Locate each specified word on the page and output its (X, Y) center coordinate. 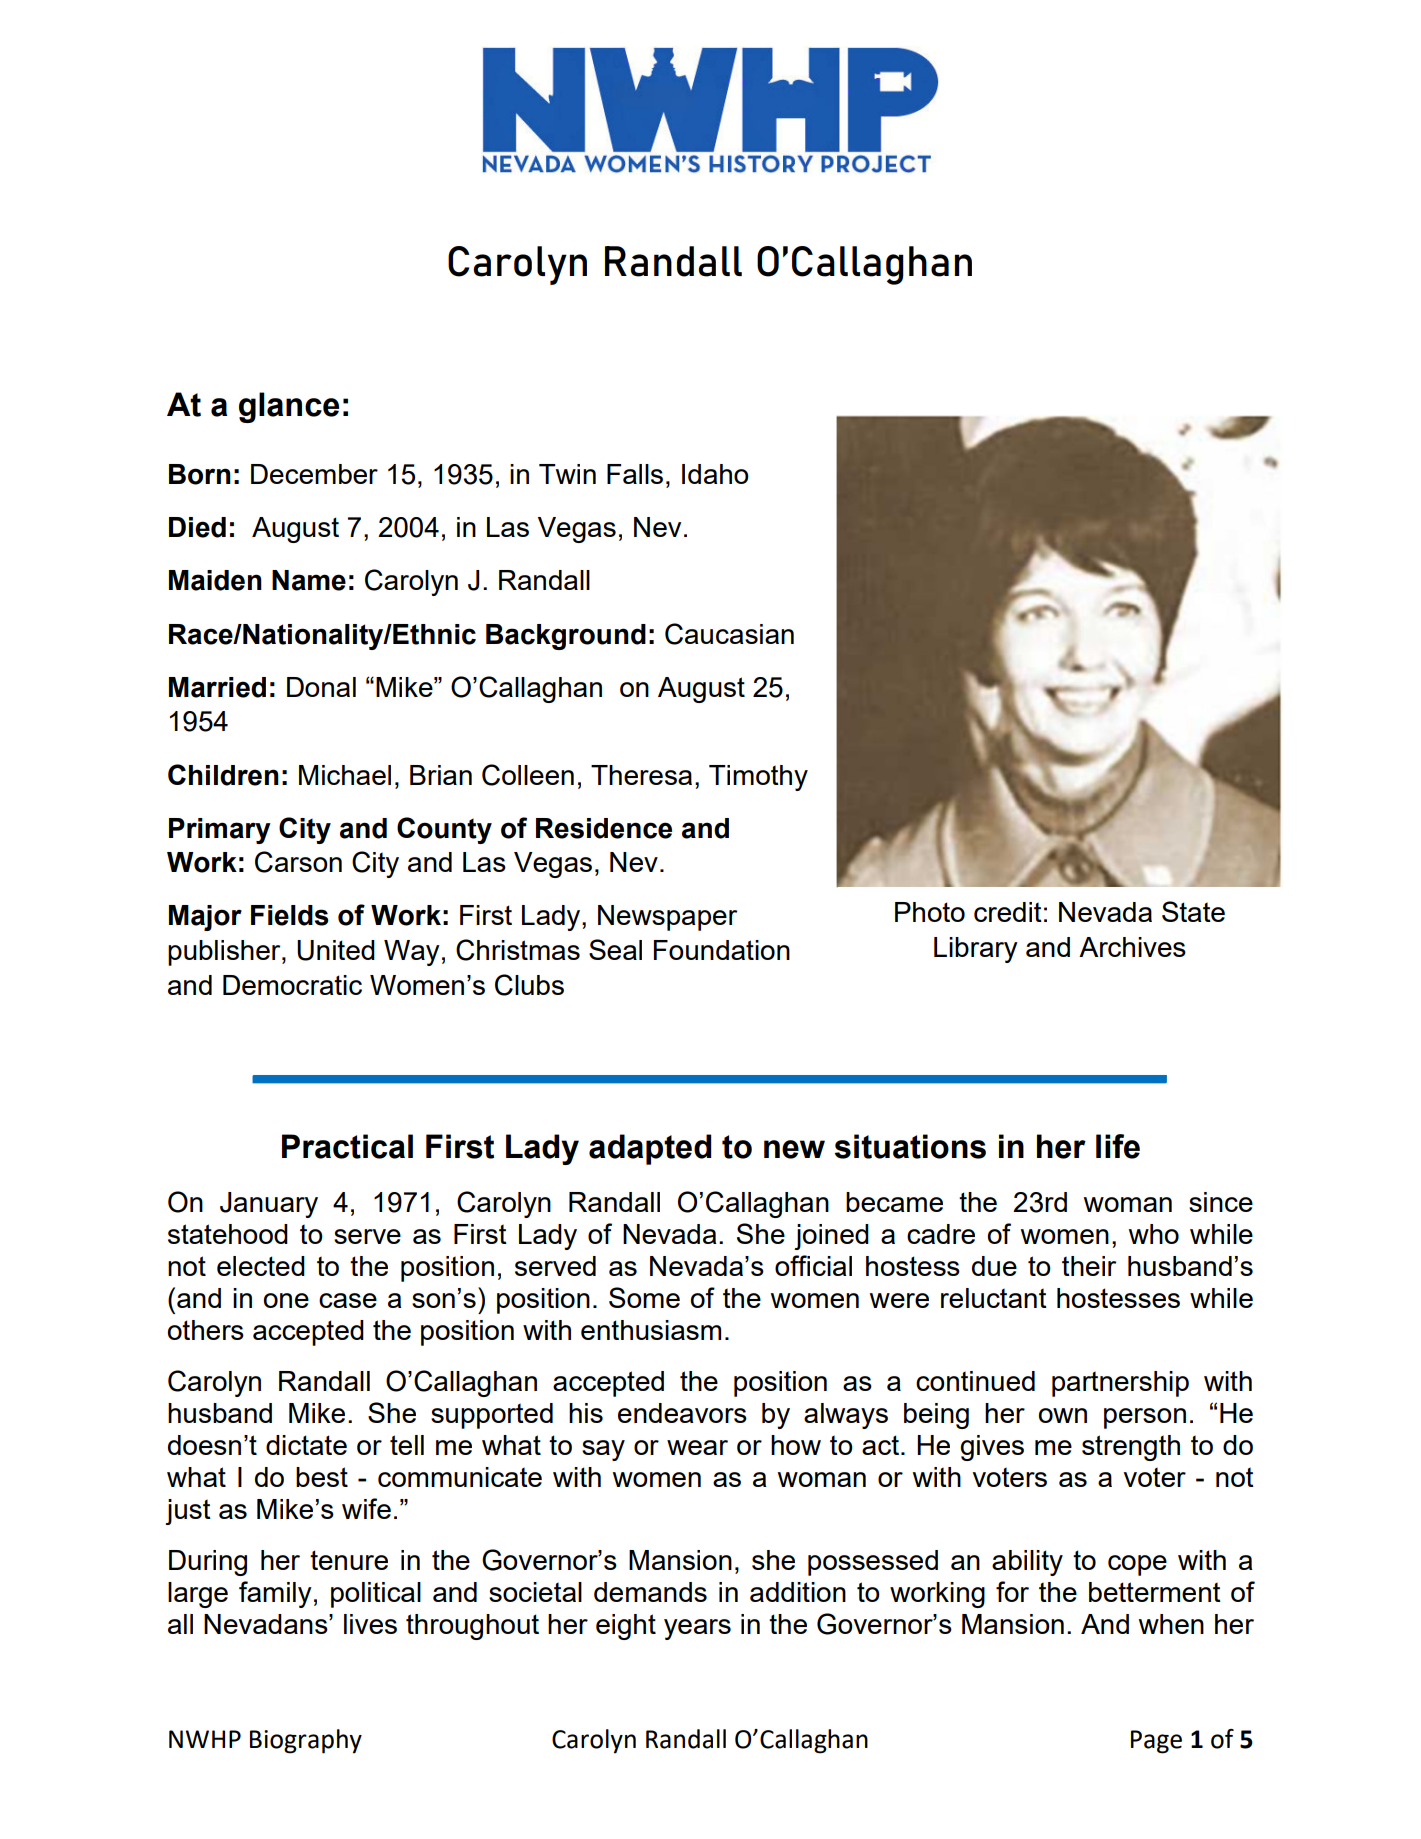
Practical (347, 1146)
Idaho (715, 474)
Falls (635, 474)
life (1118, 1146)
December (314, 474)
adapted (650, 1149)
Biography (306, 1741)
